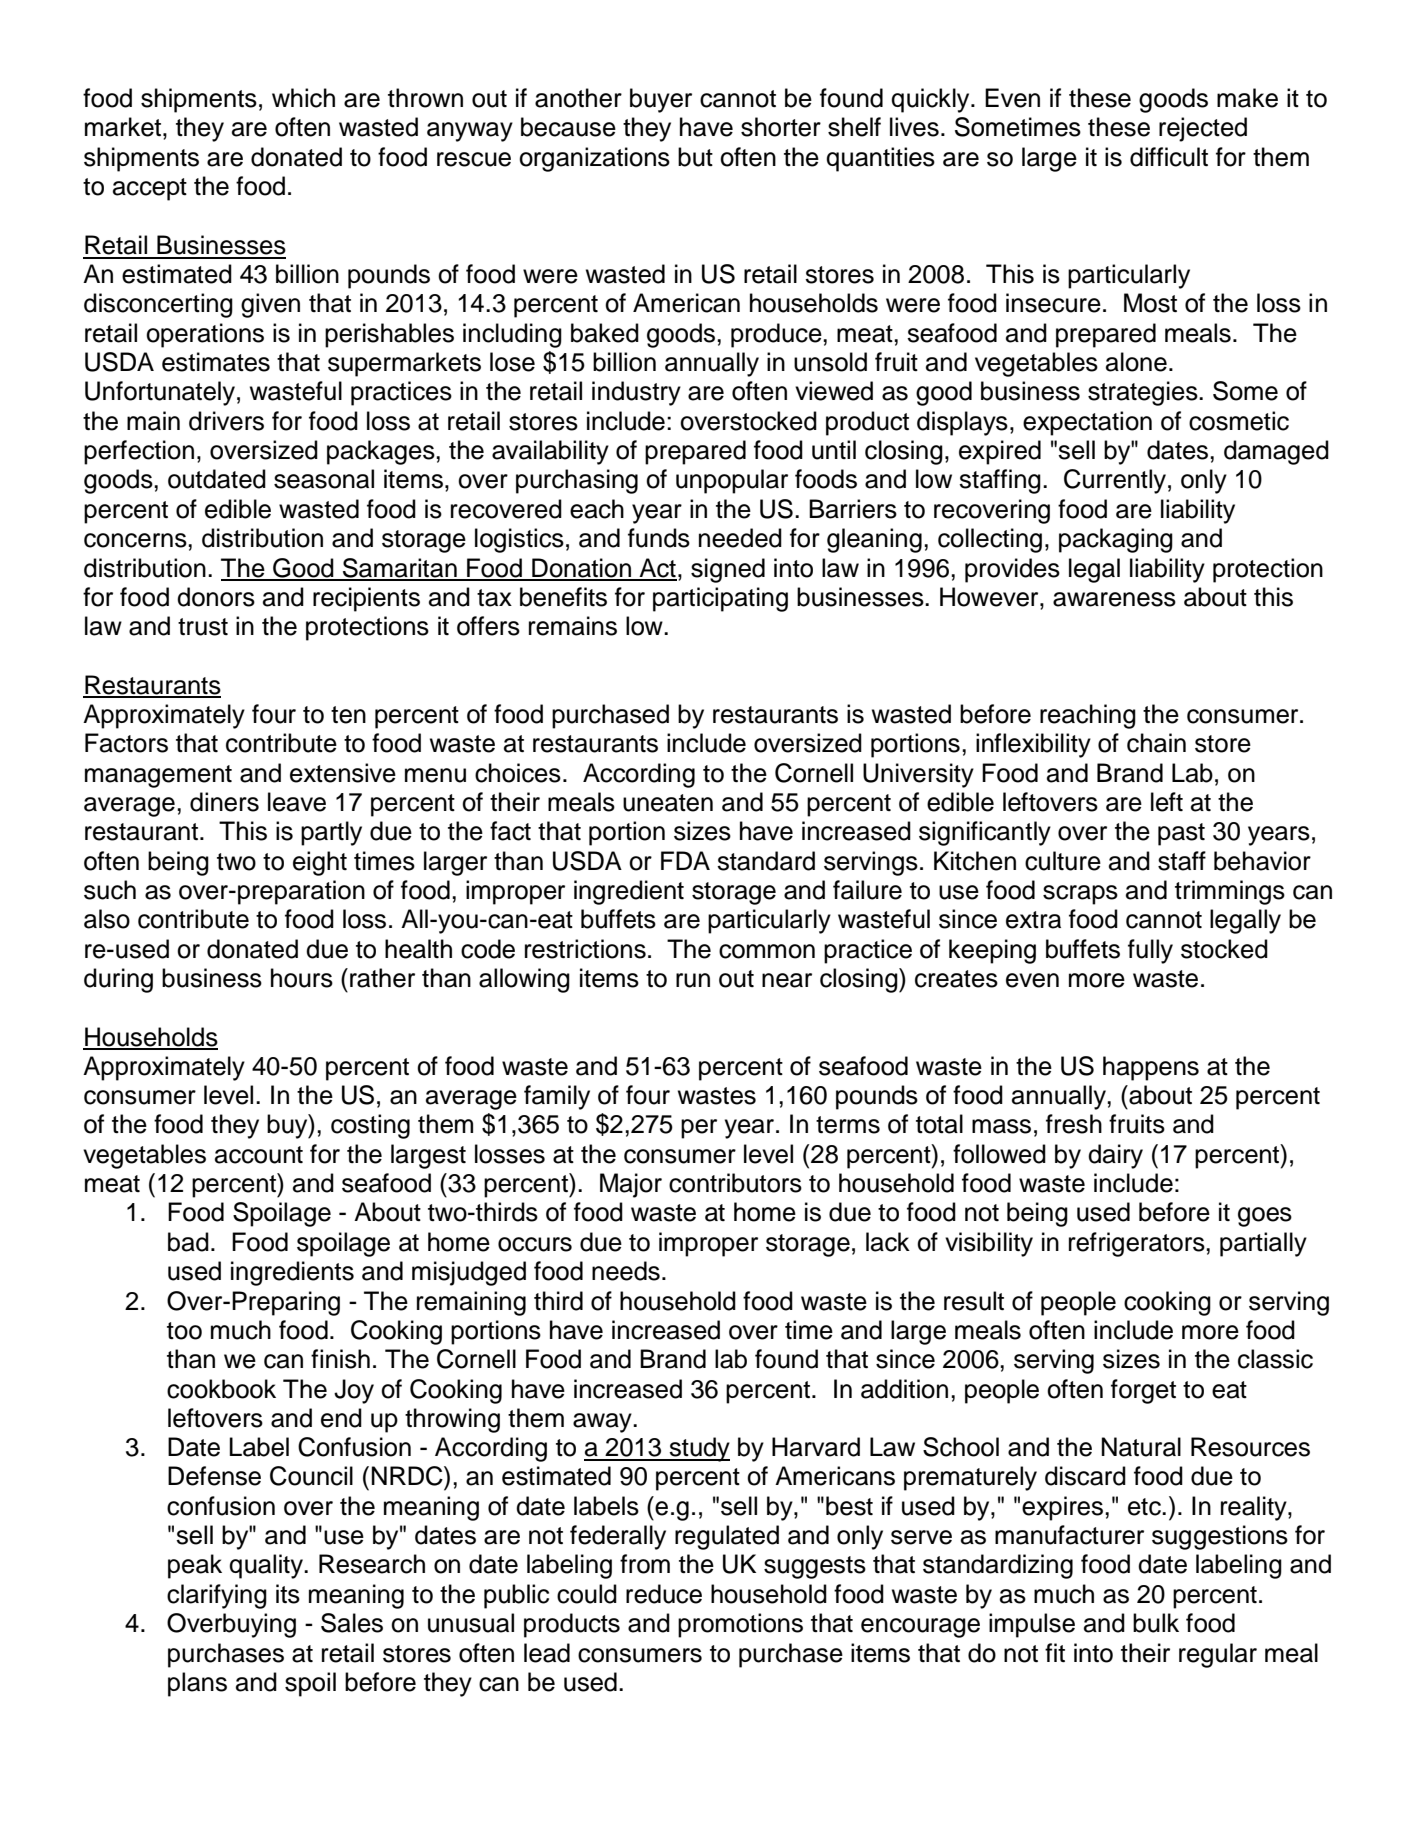  Describe the element at coordinates (1080, 895) in the screenshot. I see `scraps` at that location.
